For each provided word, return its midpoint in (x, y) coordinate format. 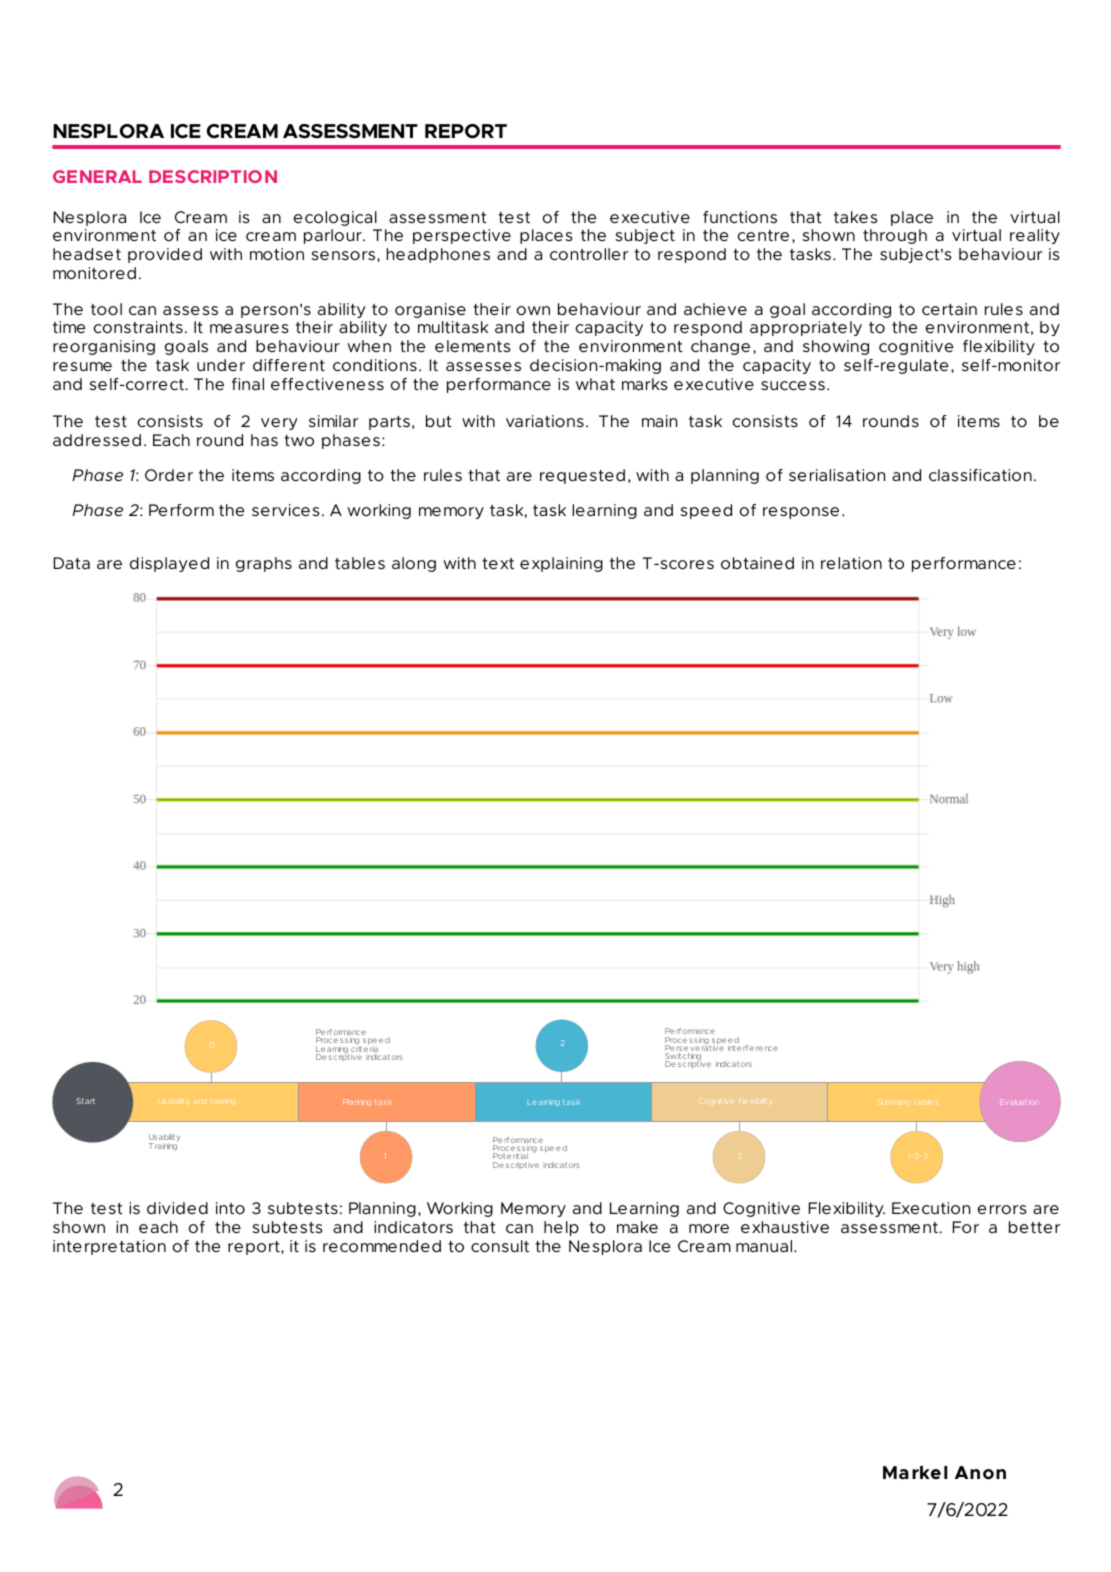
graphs (264, 564)
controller (589, 254)
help (561, 1228)
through (895, 236)
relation (851, 563)
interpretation (109, 1247)
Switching (683, 1058)
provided (165, 255)
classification (980, 475)
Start (85, 1101)
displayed (169, 564)
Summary (894, 1103)
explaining (561, 564)
